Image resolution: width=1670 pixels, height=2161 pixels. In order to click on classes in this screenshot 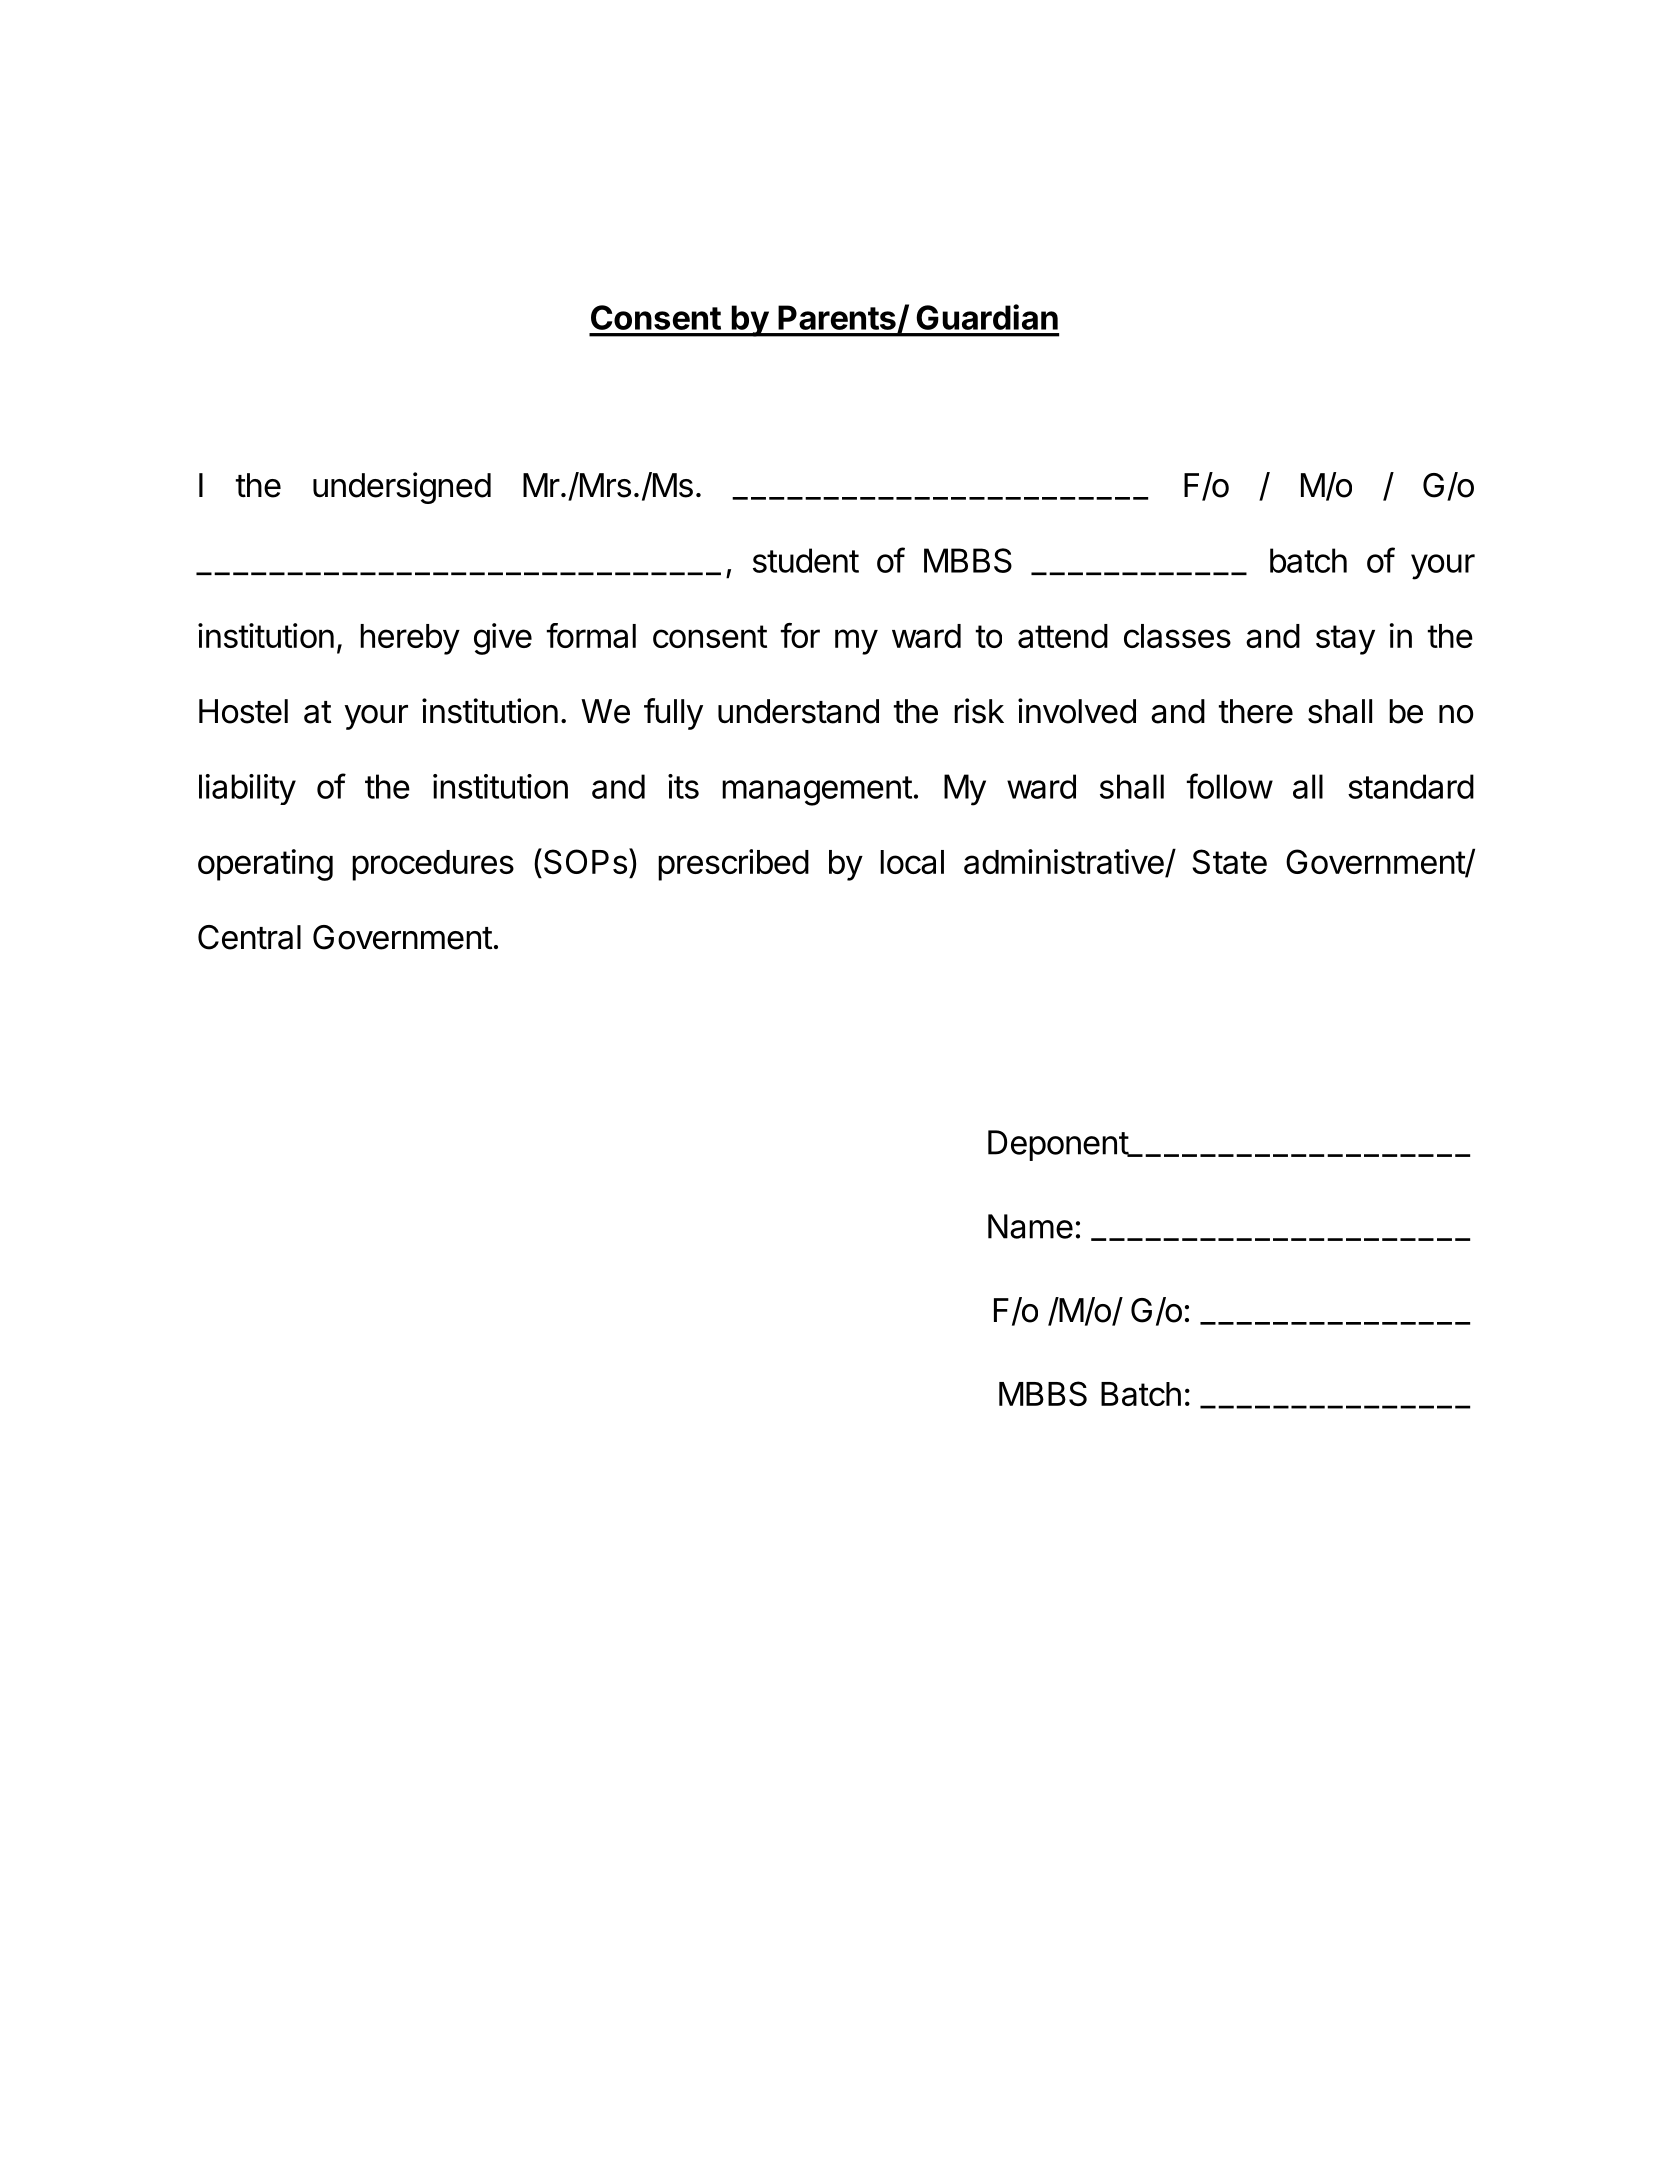, I will do `click(1177, 636)`.
